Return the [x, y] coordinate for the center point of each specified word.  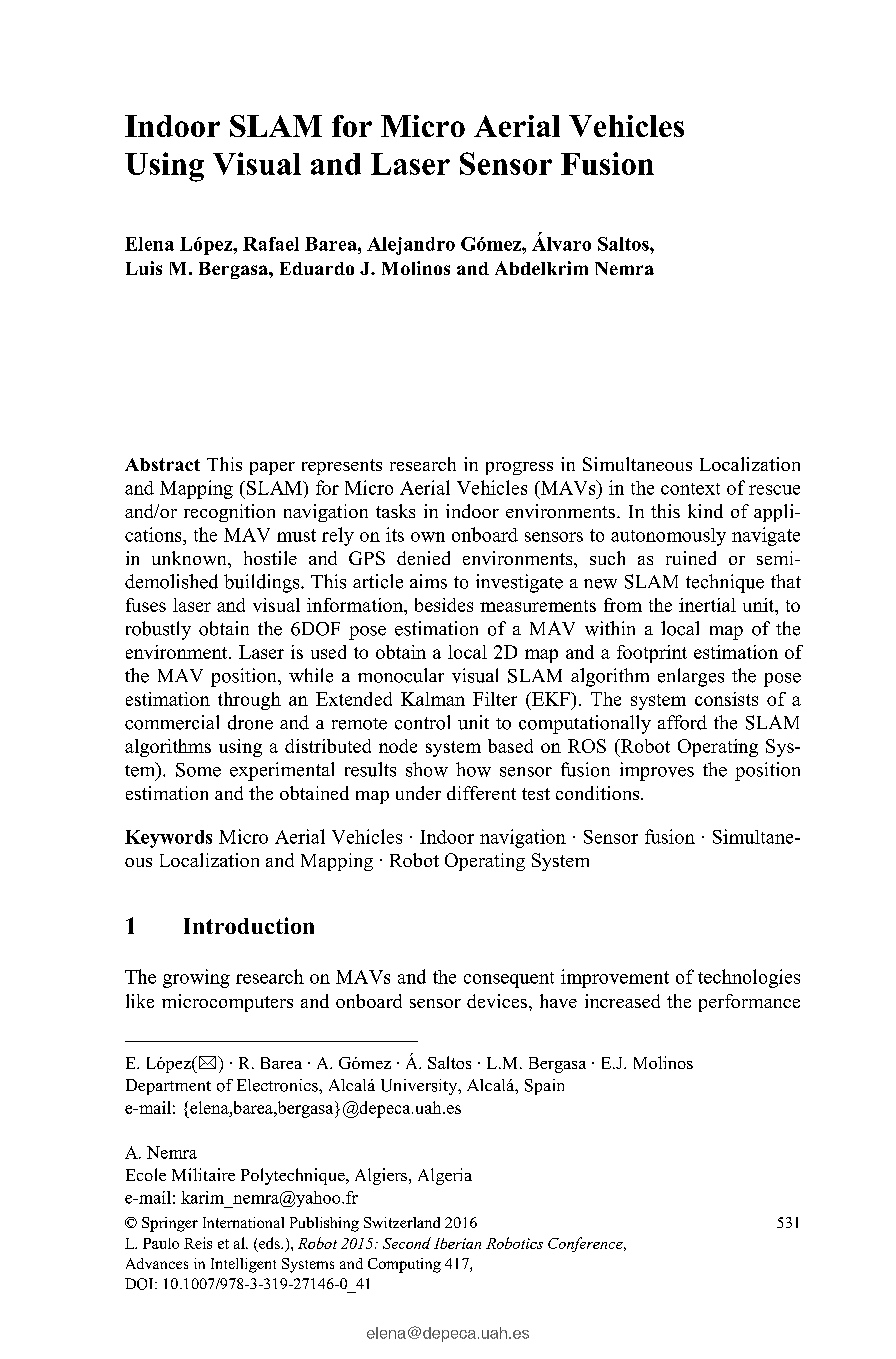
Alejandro [411, 246]
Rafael [271, 244]
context [690, 489]
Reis [198, 1243]
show [427, 769]
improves [657, 771]
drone [250, 722]
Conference [586, 1244]
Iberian [457, 1243]
